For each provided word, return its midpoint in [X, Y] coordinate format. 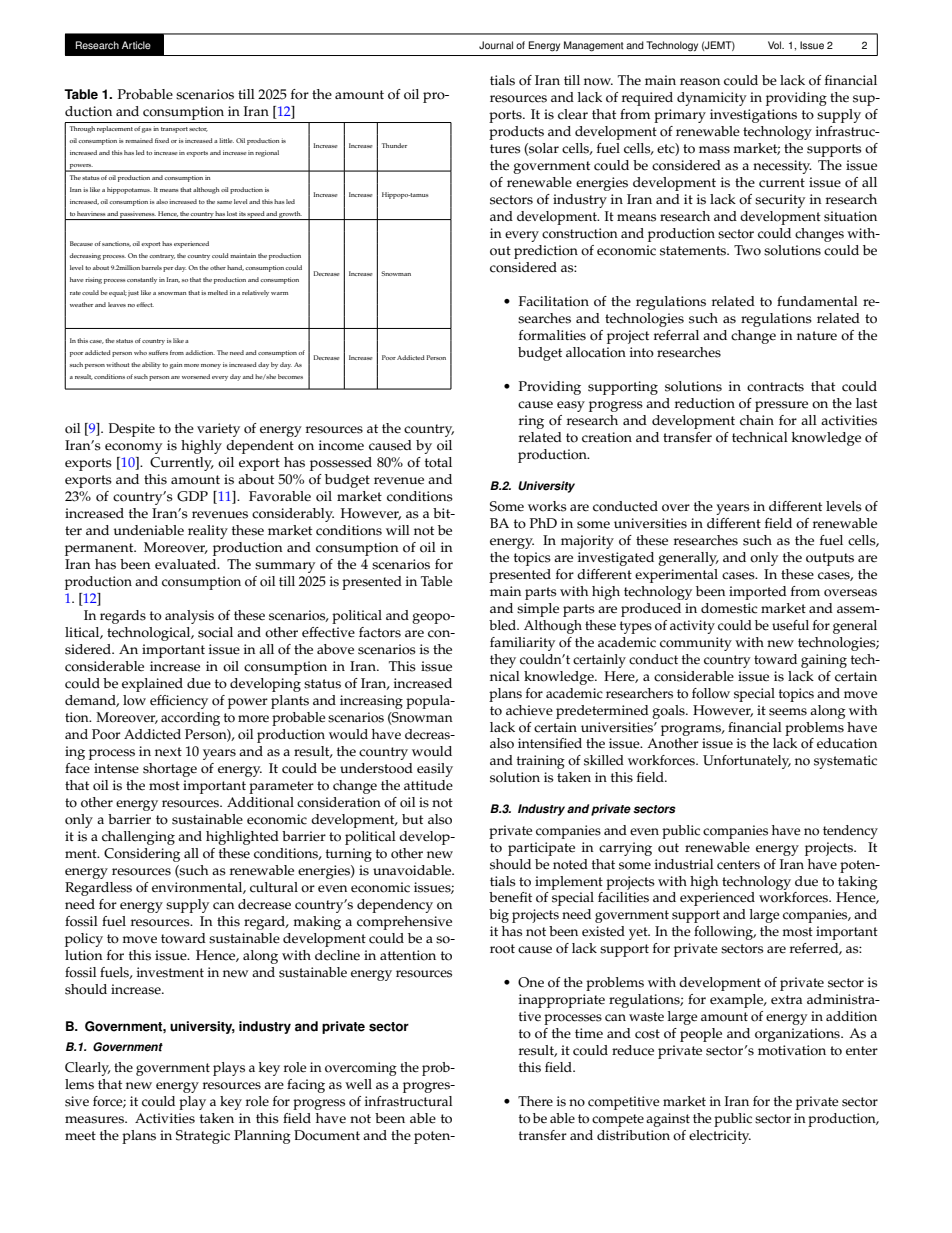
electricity [720, 1137]
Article [136, 45]
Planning [262, 1137]
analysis [189, 617]
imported [758, 593]
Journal [496, 45]
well [358, 1084]
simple [538, 610]
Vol [776, 45]
